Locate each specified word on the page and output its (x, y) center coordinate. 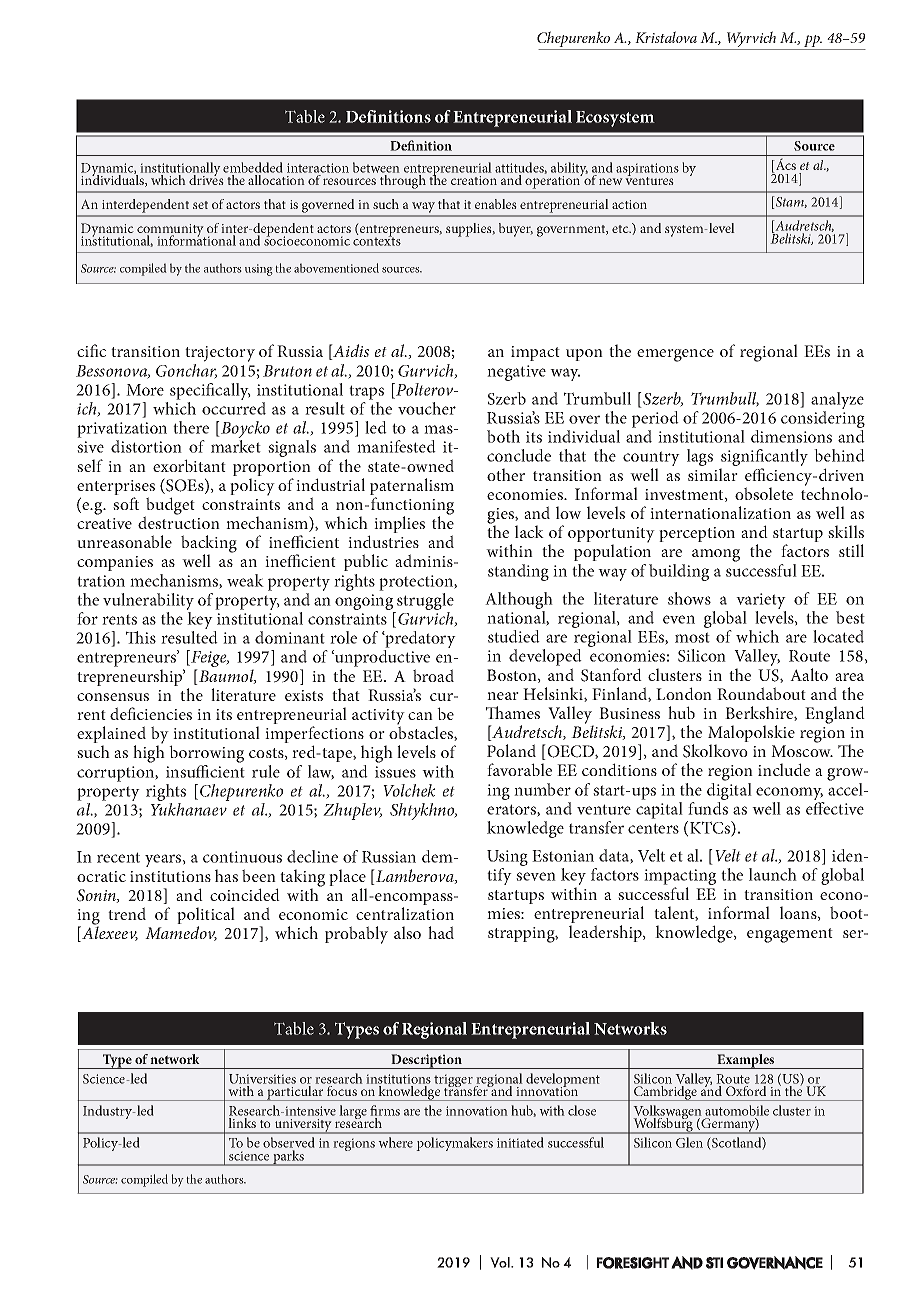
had (441, 932)
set (200, 205)
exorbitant (189, 465)
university (303, 1126)
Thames (513, 712)
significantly (764, 459)
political (206, 917)
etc (621, 229)
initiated (520, 1142)
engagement (790, 935)
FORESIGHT (633, 1263)
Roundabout (761, 693)
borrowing (206, 754)
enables (496, 204)
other (506, 474)
